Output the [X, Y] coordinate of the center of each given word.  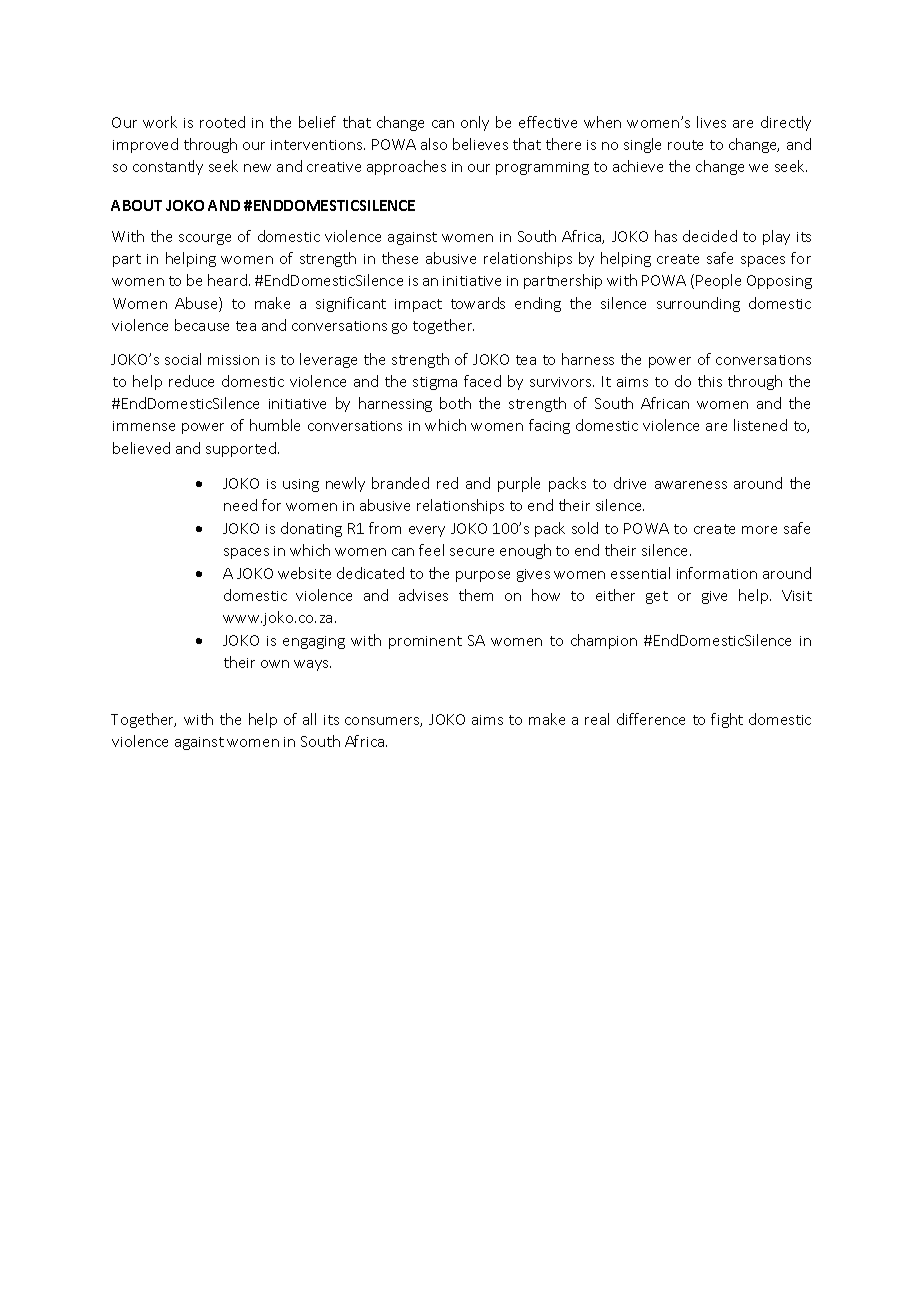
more [759, 530]
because [202, 325]
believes [480, 144]
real [597, 719]
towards [478, 303]
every [427, 531]
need [240, 505]
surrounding [698, 304]
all [309, 719]
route [685, 145]
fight [727, 720]
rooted [222, 122]
